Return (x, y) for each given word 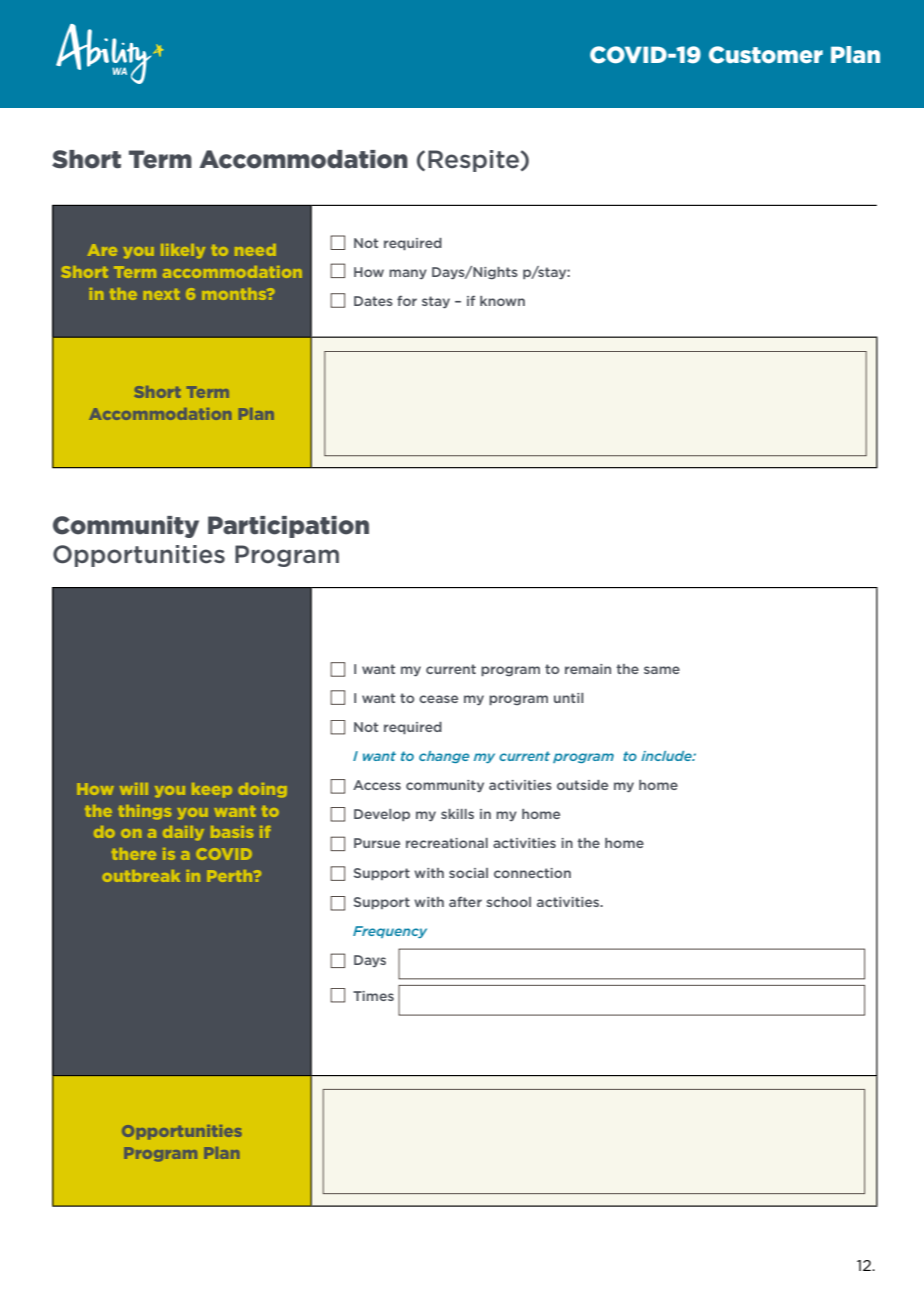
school (508, 902)
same (662, 670)
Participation (288, 527)
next (162, 294)
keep (212, 790)
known (502, 301)
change (444, 757)
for (407, 301)
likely (183, 251)
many (408, 274)
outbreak (141, 876)
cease (438, 699)
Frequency (390, 932)
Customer (766, 55)
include (667, 756)
